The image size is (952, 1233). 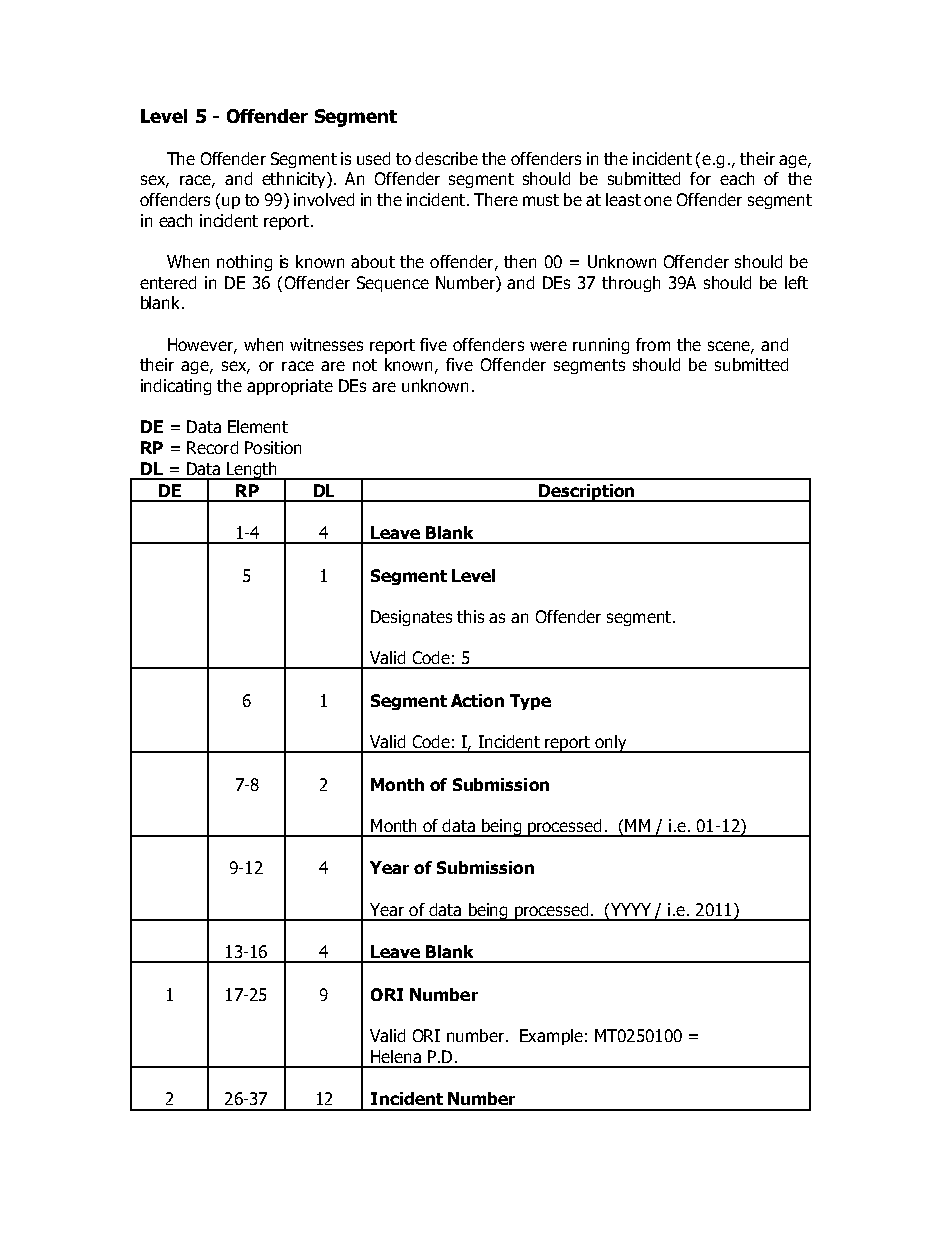 What do you see at coordinates (730, 347) in the page?
I see `scene` at bounding box center [730, 347].
